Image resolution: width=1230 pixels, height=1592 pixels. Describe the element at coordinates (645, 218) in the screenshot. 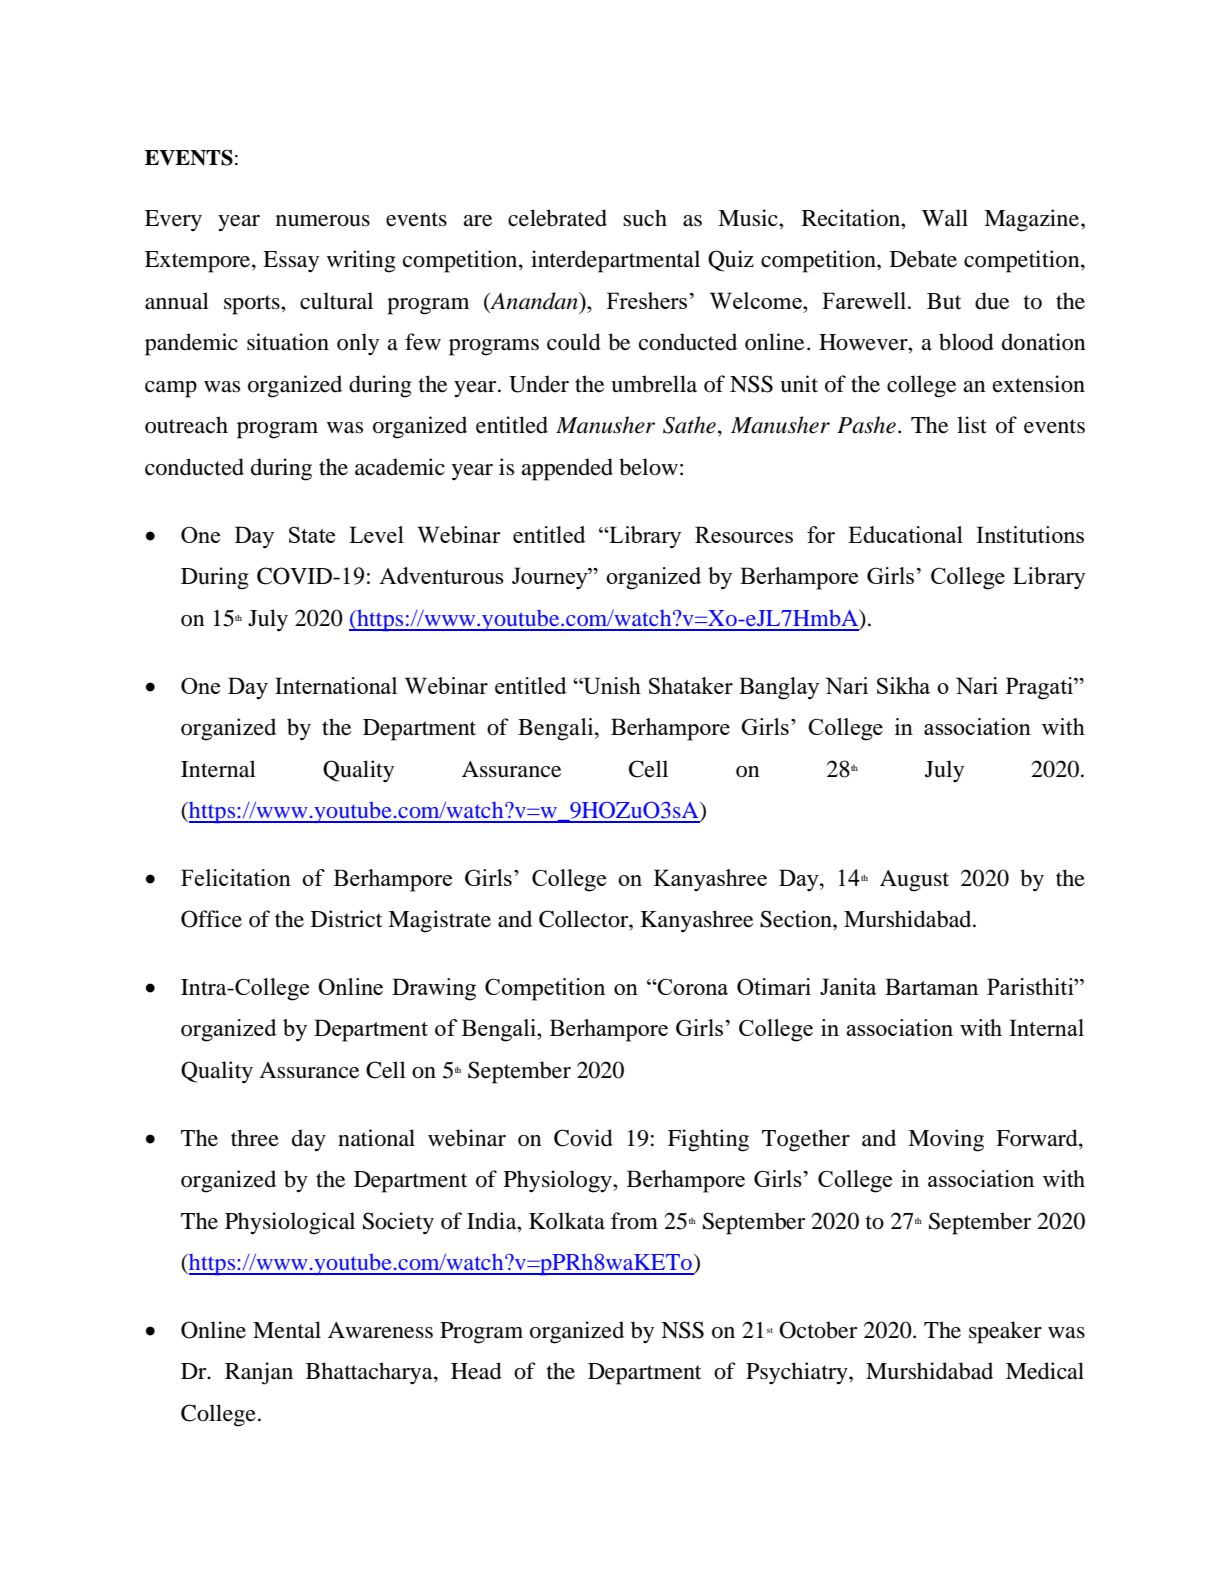

I see `such` at that location.
